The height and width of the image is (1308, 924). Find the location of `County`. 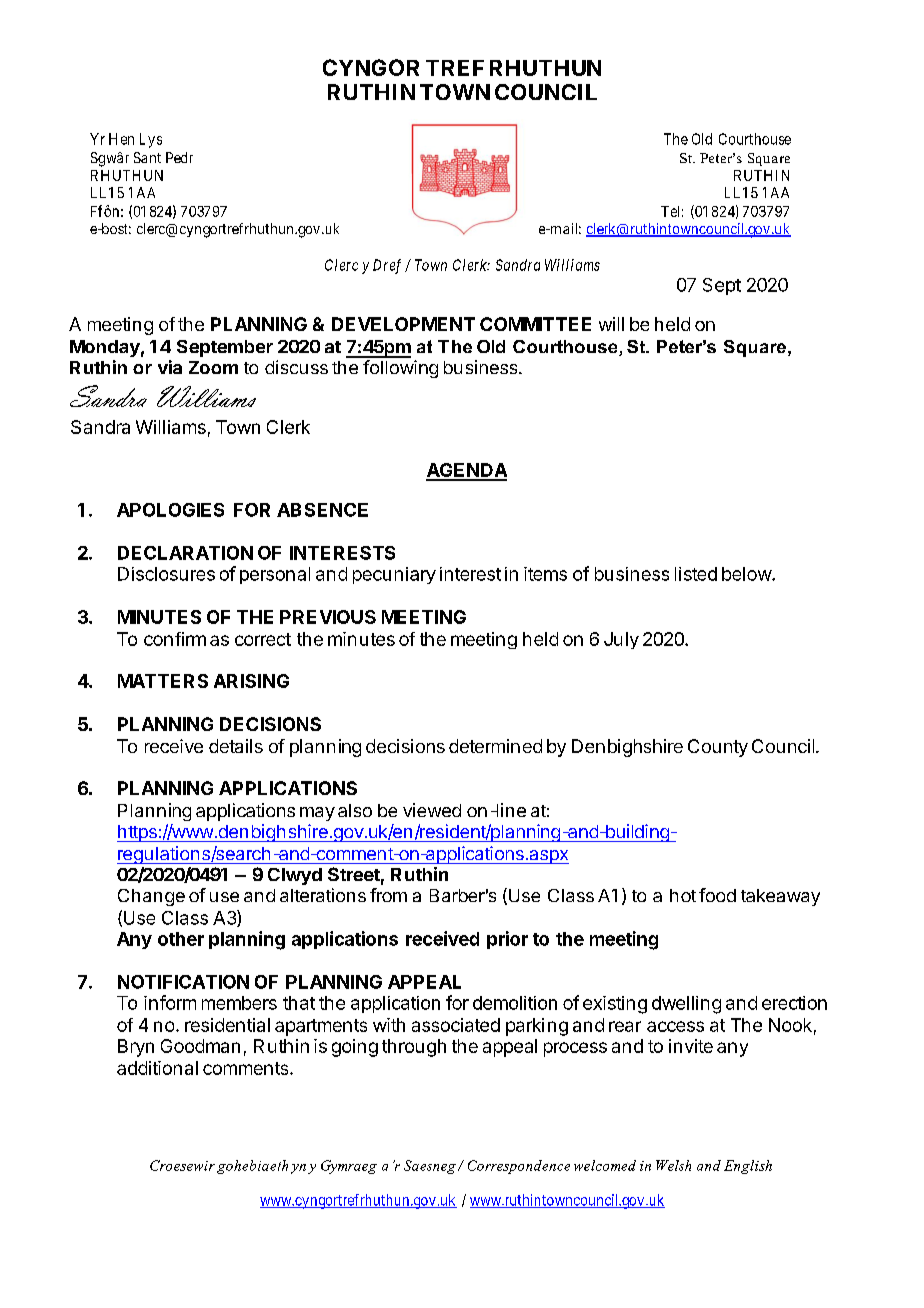

County is located at coordinates (718, 748).
